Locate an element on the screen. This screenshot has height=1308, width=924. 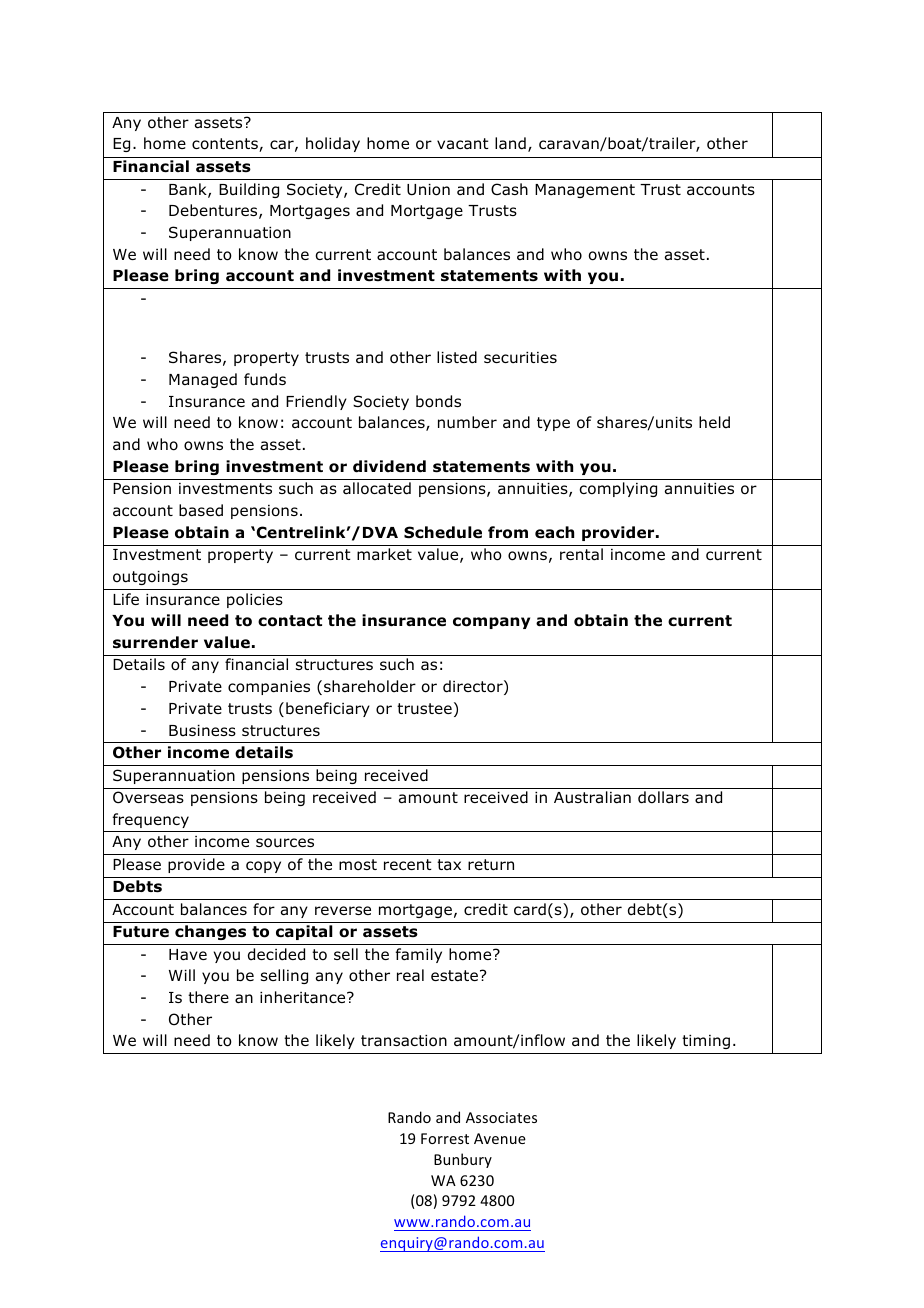
surrender is located at coordinates (155, 642).
